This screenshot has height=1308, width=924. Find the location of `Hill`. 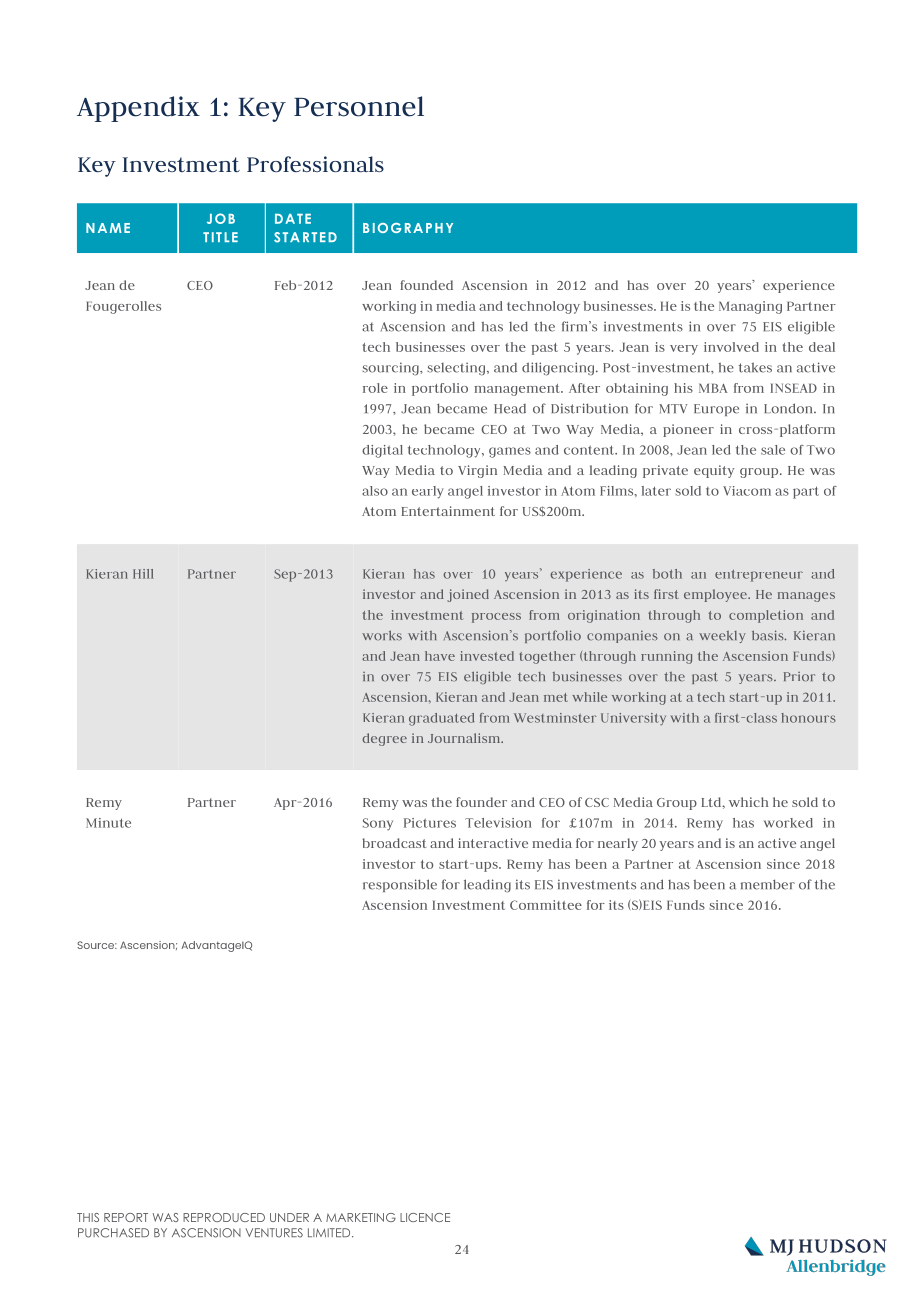

Hill is located at coordinates (143, 574).
